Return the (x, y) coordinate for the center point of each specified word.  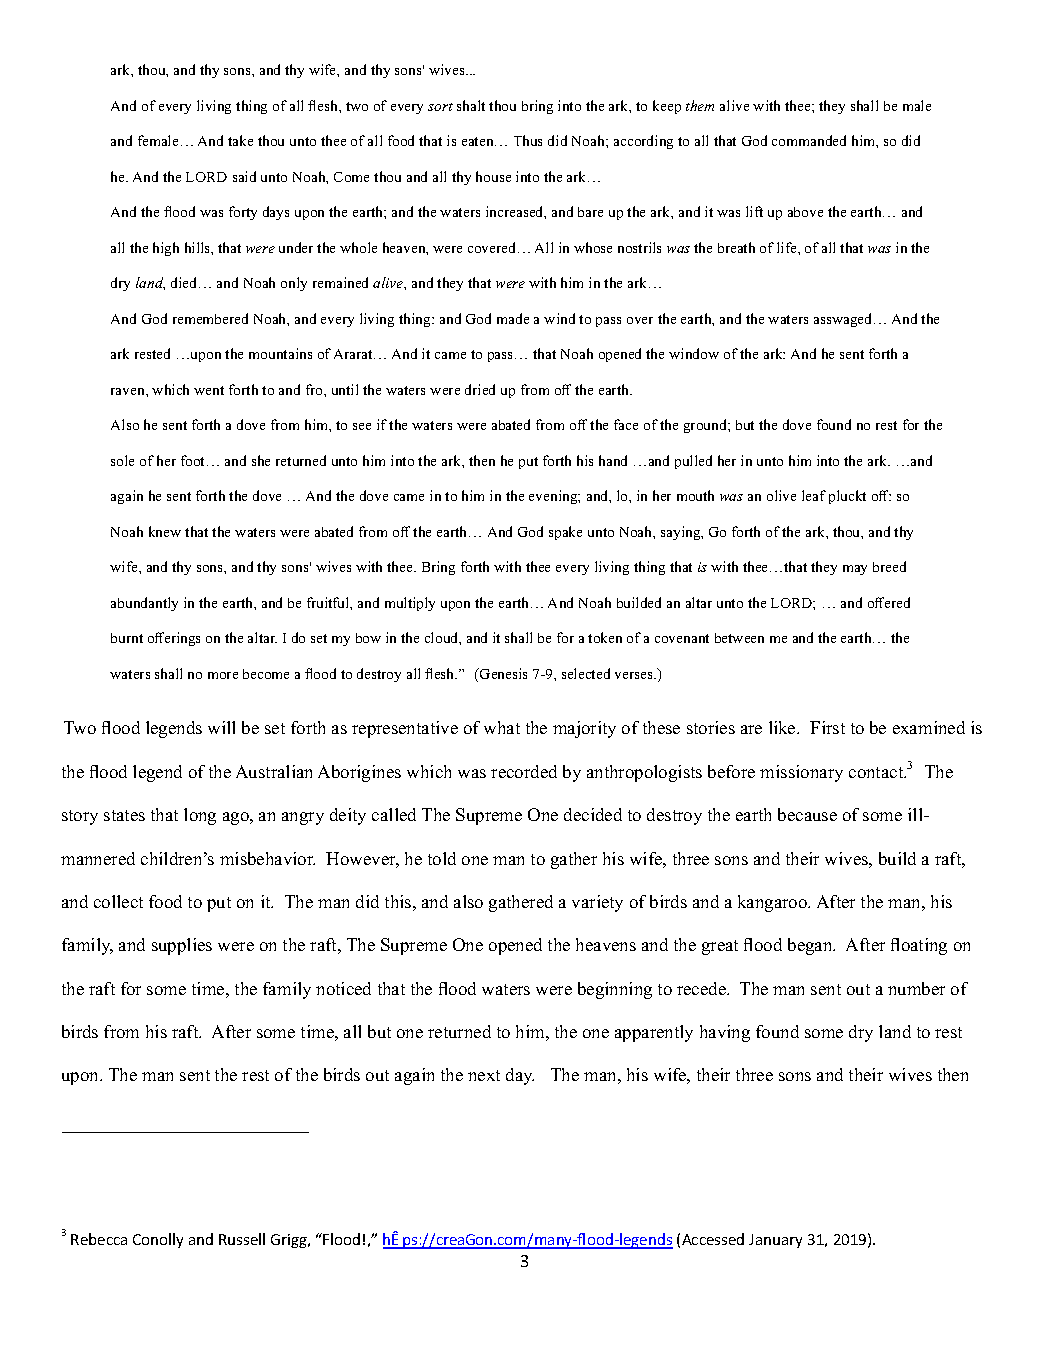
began (811, 946)
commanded (809, 140)
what (502, 727)
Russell (242, 1239)
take (240, 140)
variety (597, 903)
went (209, 390)
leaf (814, 495)
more (223, 675)
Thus (528, 140)
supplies (182, 946)
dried (480, 389)
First (827, 727)
